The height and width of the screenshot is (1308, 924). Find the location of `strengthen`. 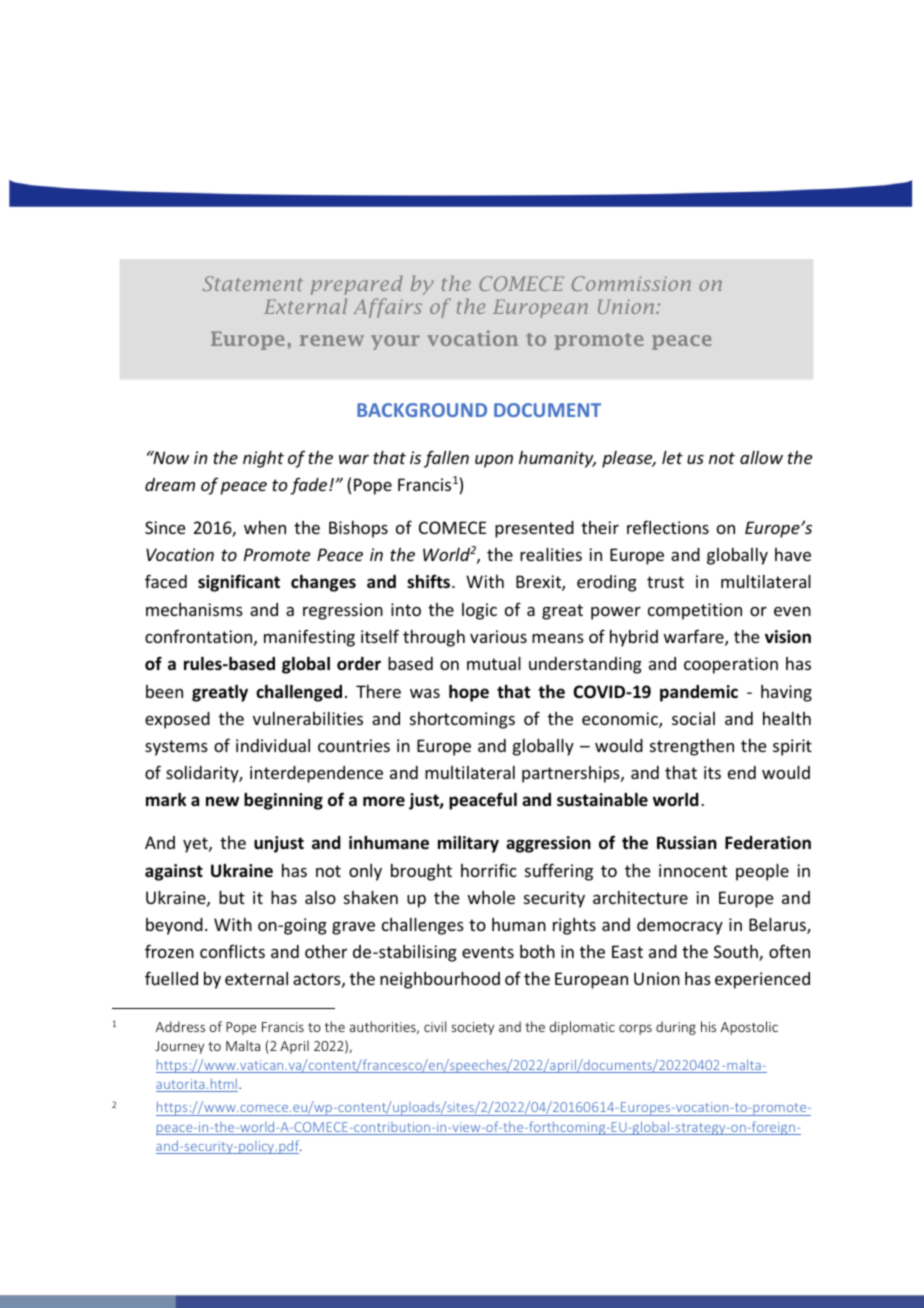

strengthen is located at coordinates (692, 747).
